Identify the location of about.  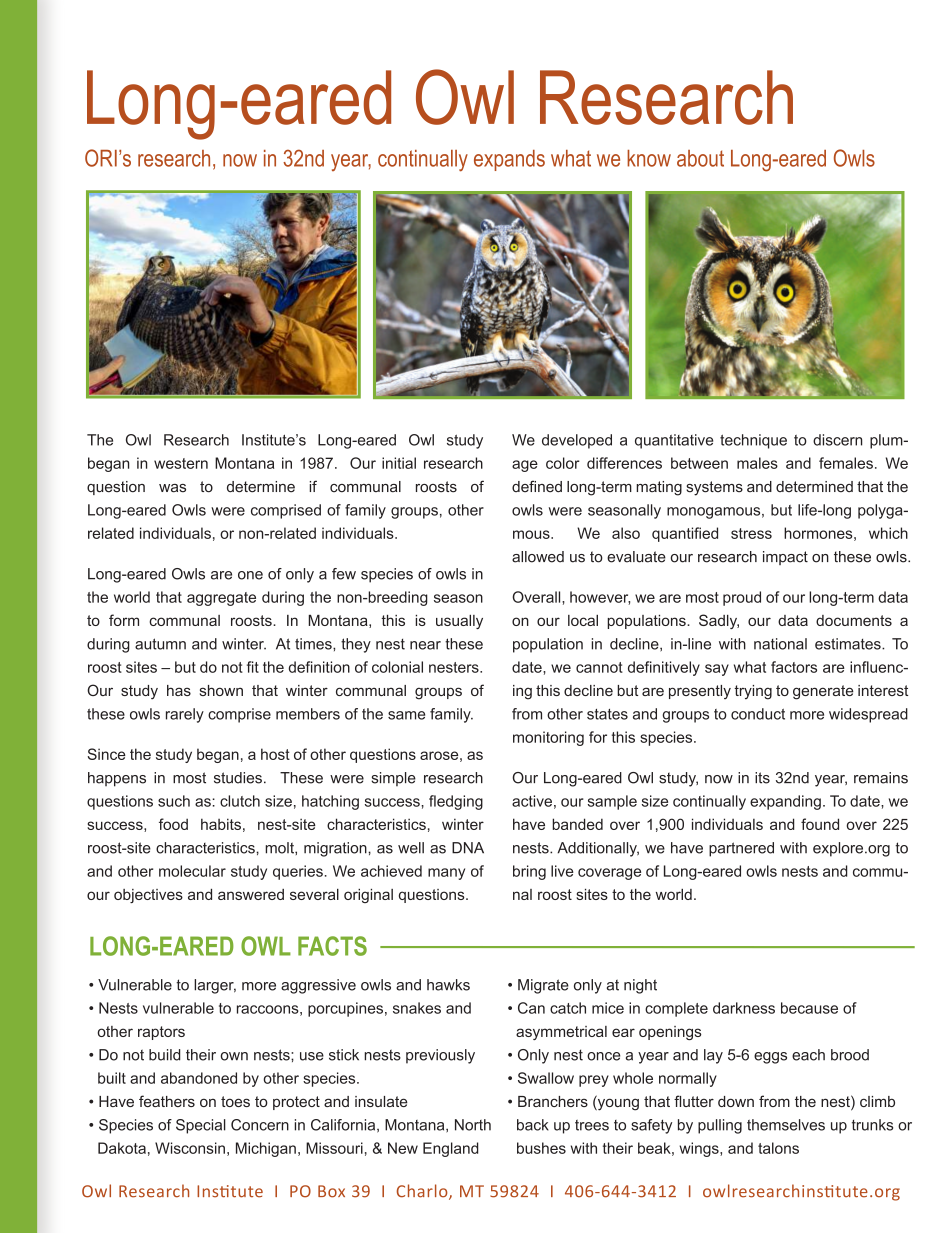
(700, 158).
